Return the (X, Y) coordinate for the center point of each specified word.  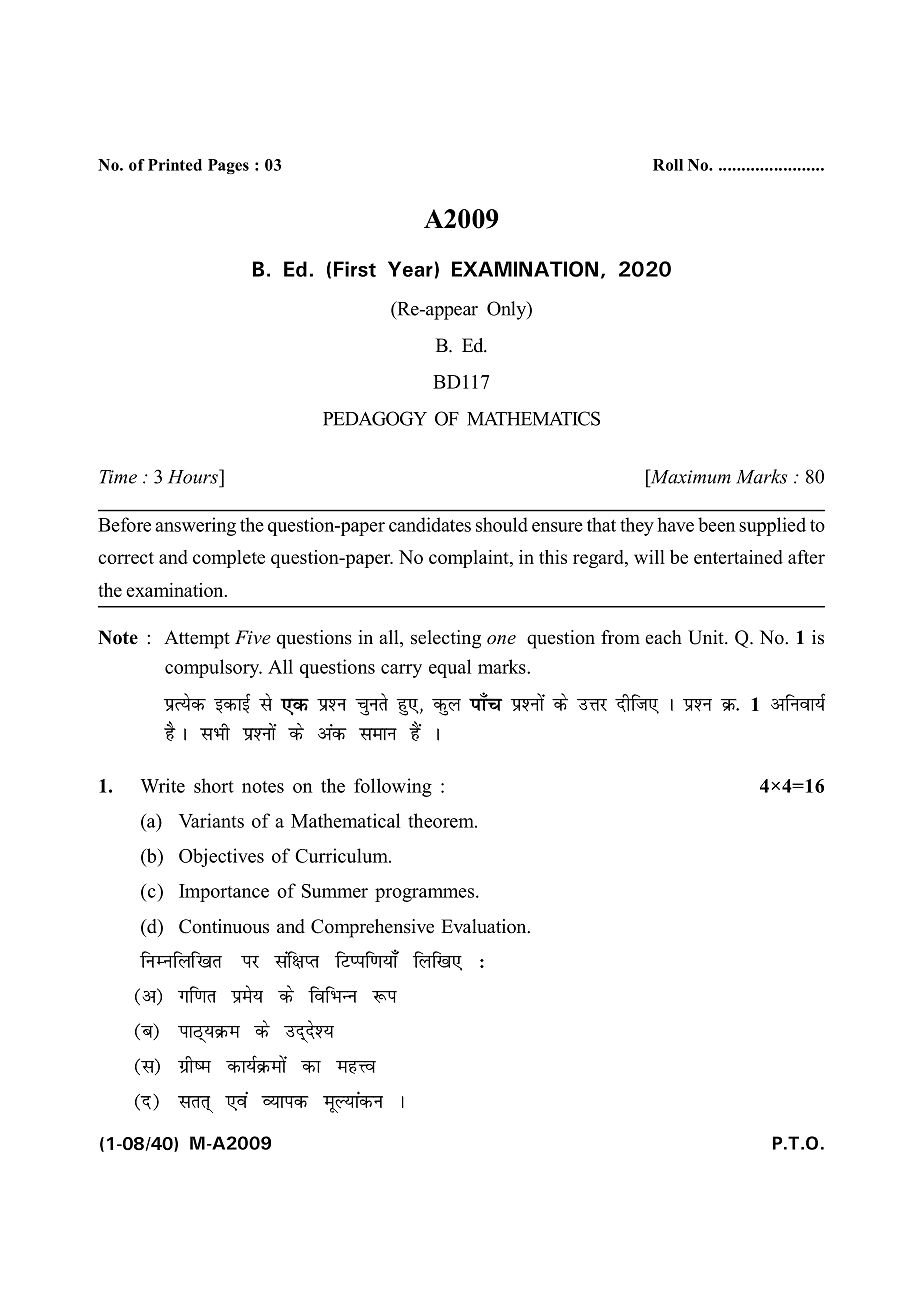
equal (450, 668)
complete (229, 559)
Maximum (689, 476)
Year (410, 269)
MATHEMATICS (533, 418)
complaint (470, 559)
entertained (738, 557)
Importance (224, 893)
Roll (668, 165)
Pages (228, 166)
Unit (707, 637)
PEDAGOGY (375, 418)
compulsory (213, 668)
